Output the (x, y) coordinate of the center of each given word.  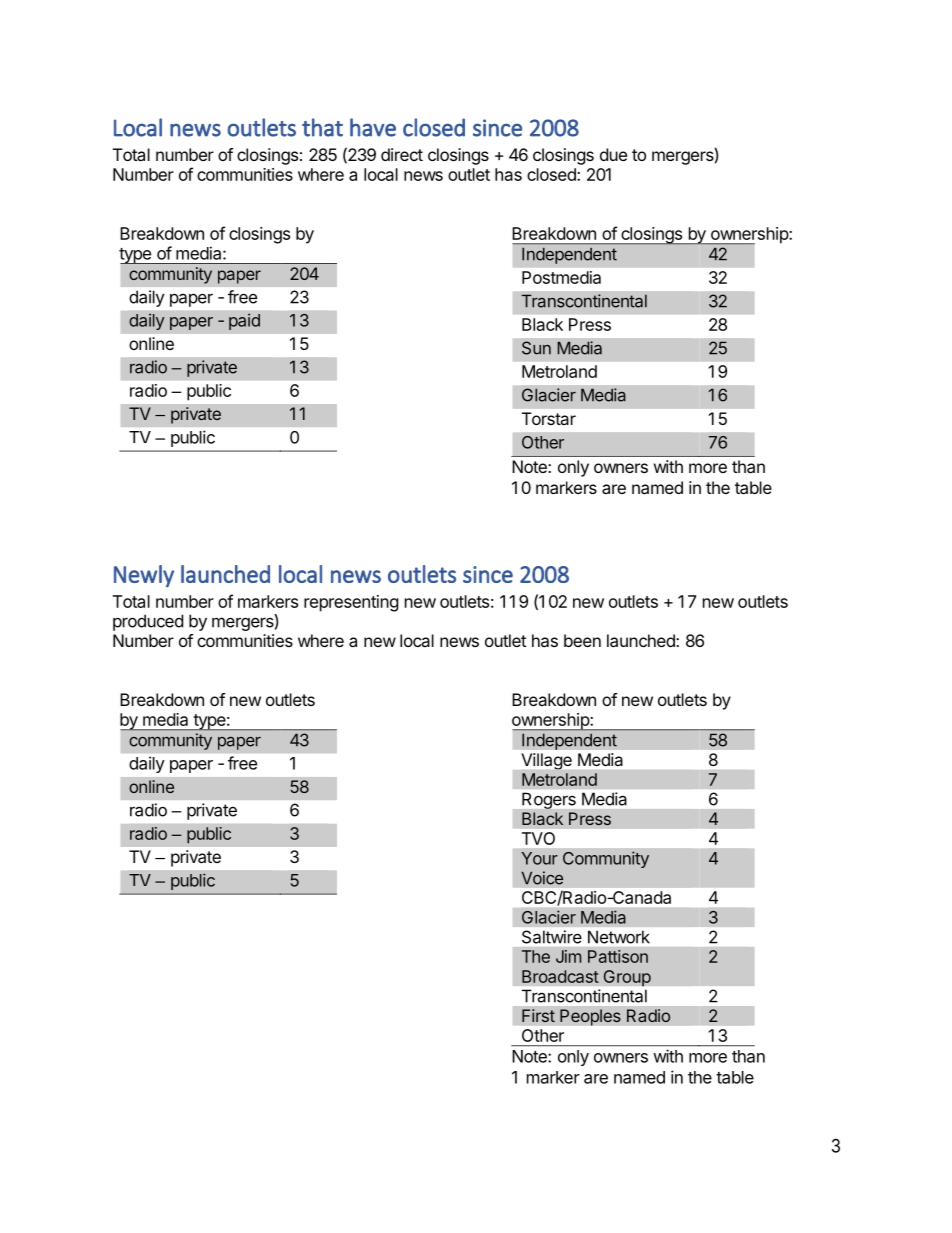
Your (539, 858)
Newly (144, 576)
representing (351, 603)
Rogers (549, 801)
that (322, 127)
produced (148, 622)
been (582, 640)
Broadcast (560, 976)
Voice (542, 878)
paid (244, 321)
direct (402, 154)
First (538, 1016)
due (613, 154)
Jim (568, 956)
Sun (536, 348)
